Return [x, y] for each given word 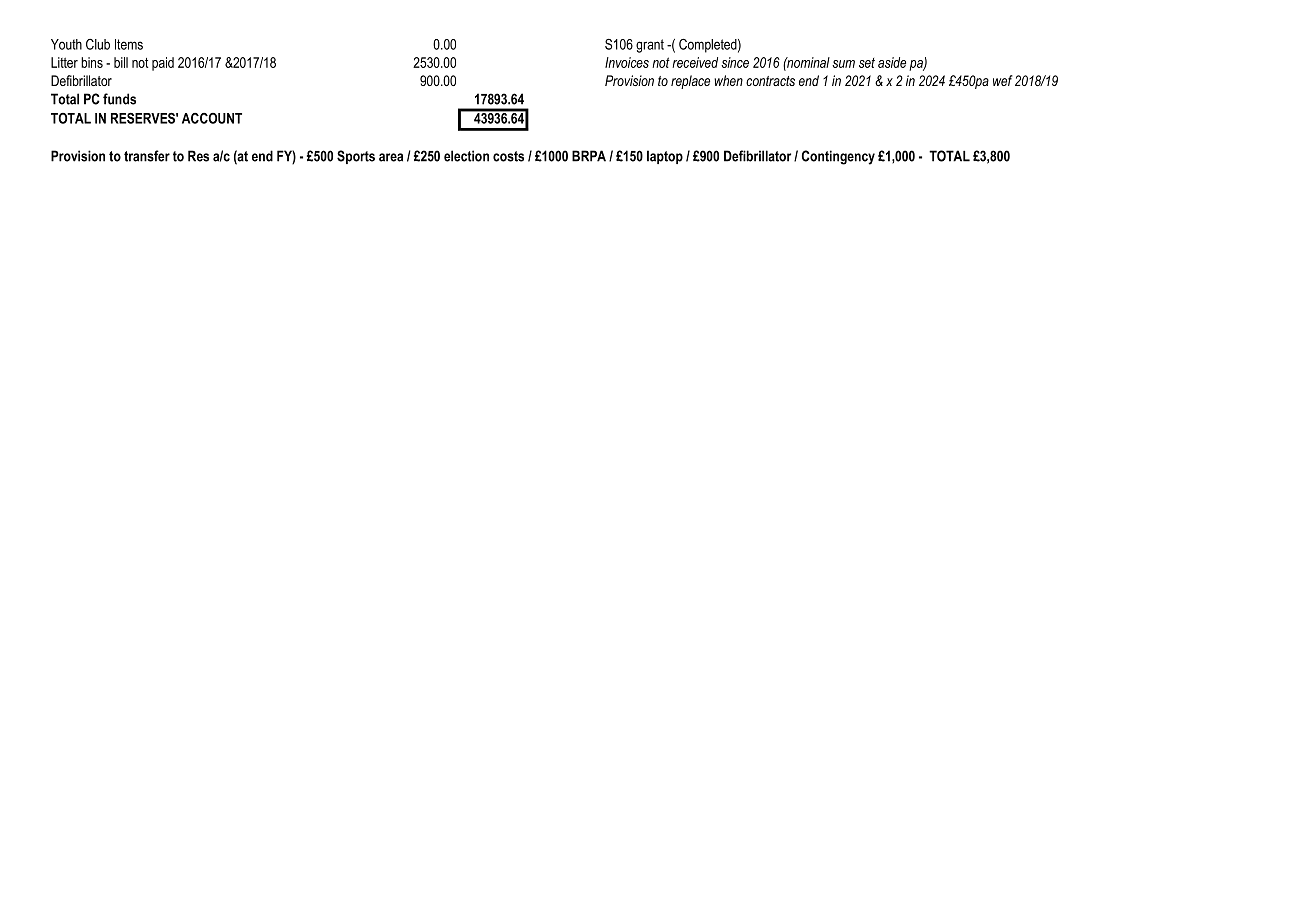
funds [119, 99]
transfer [147, 156]
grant [650, 46]
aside [892, 62]
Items [129, 44]
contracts [770, 81]
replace [690, 82]
